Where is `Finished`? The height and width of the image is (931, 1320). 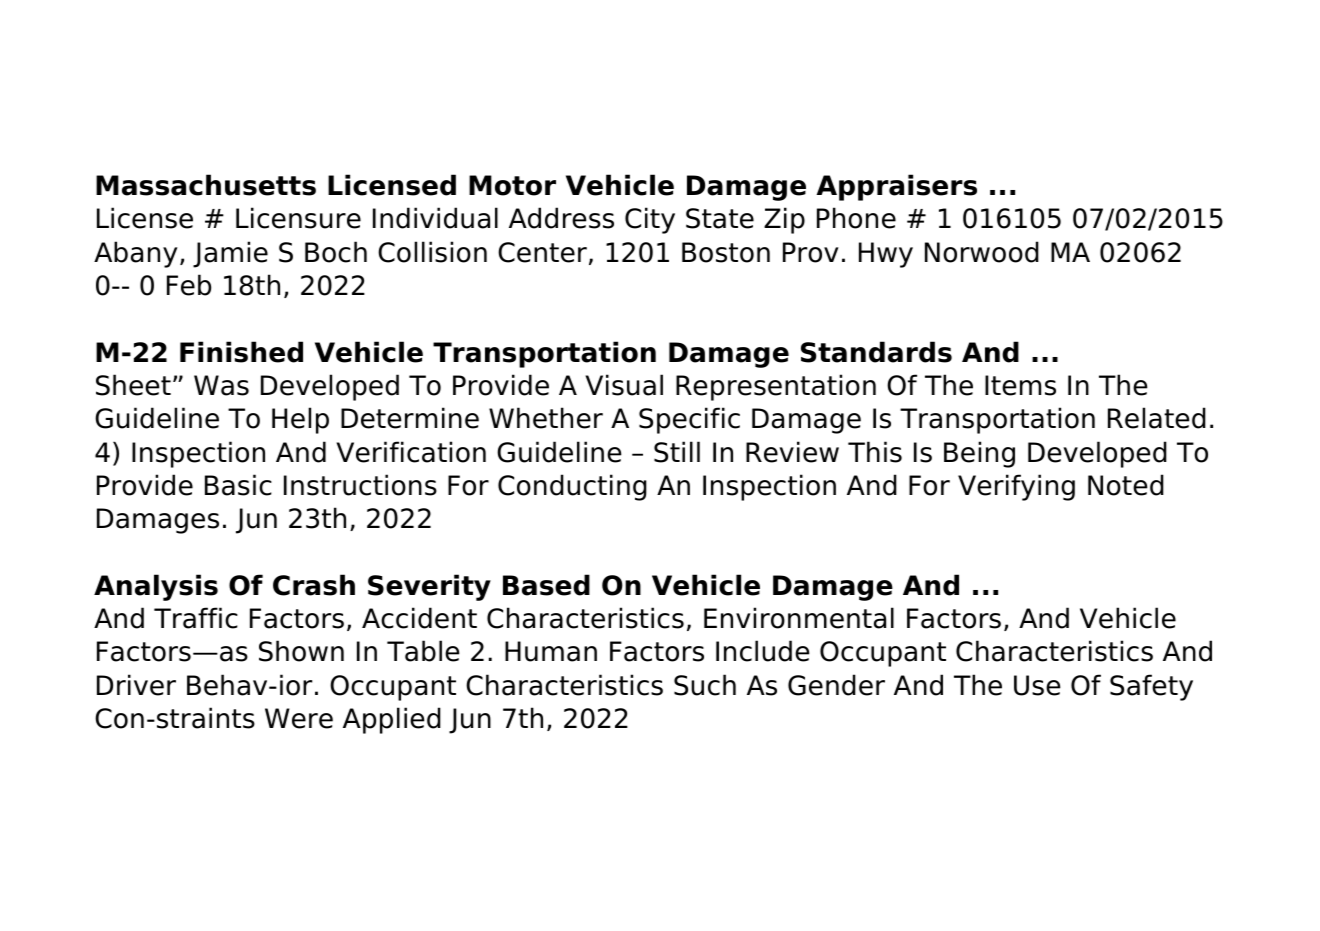 Finished is located at coordinates (241, 352).
